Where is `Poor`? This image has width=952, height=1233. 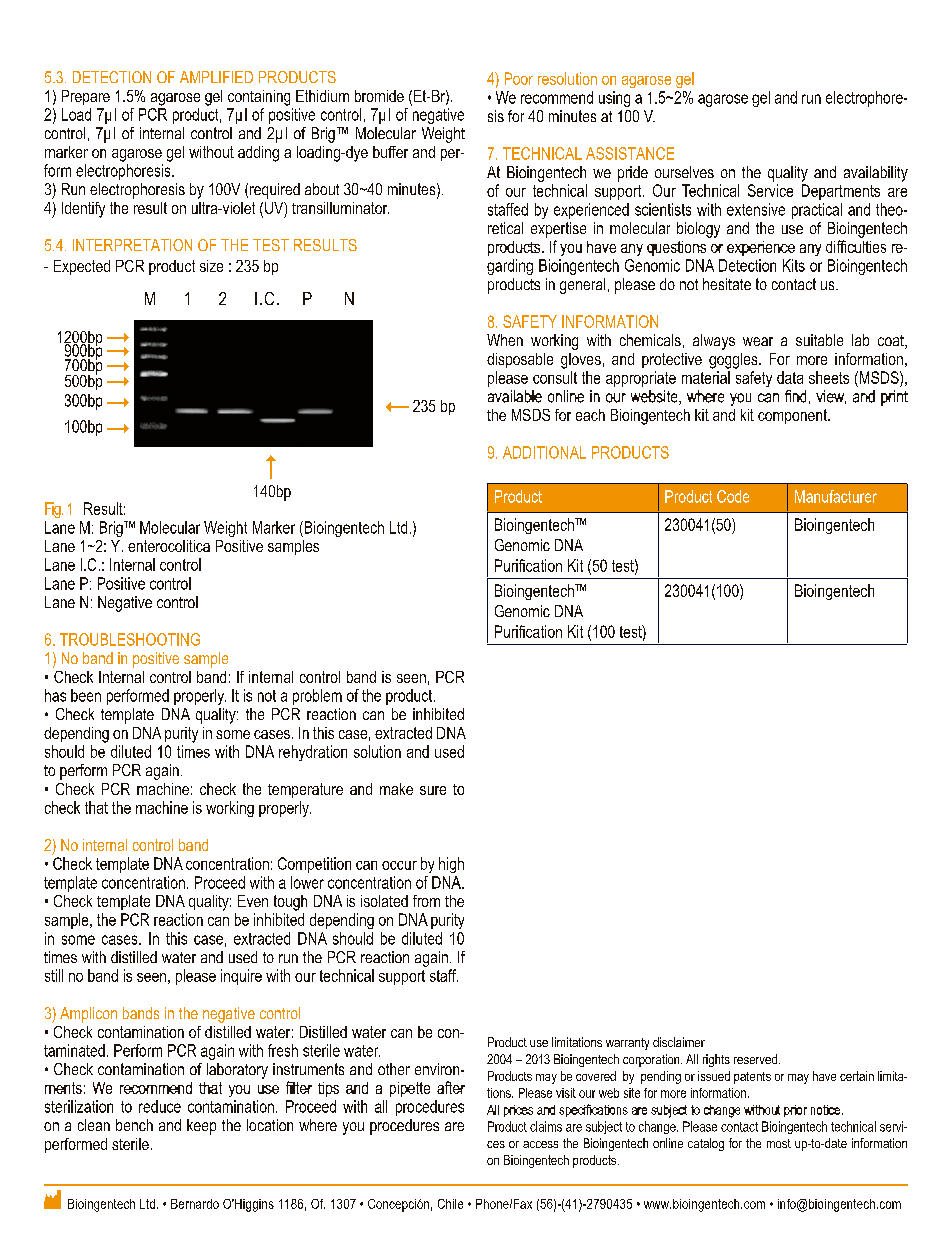 Poor is located at coordinates (519, 78).
